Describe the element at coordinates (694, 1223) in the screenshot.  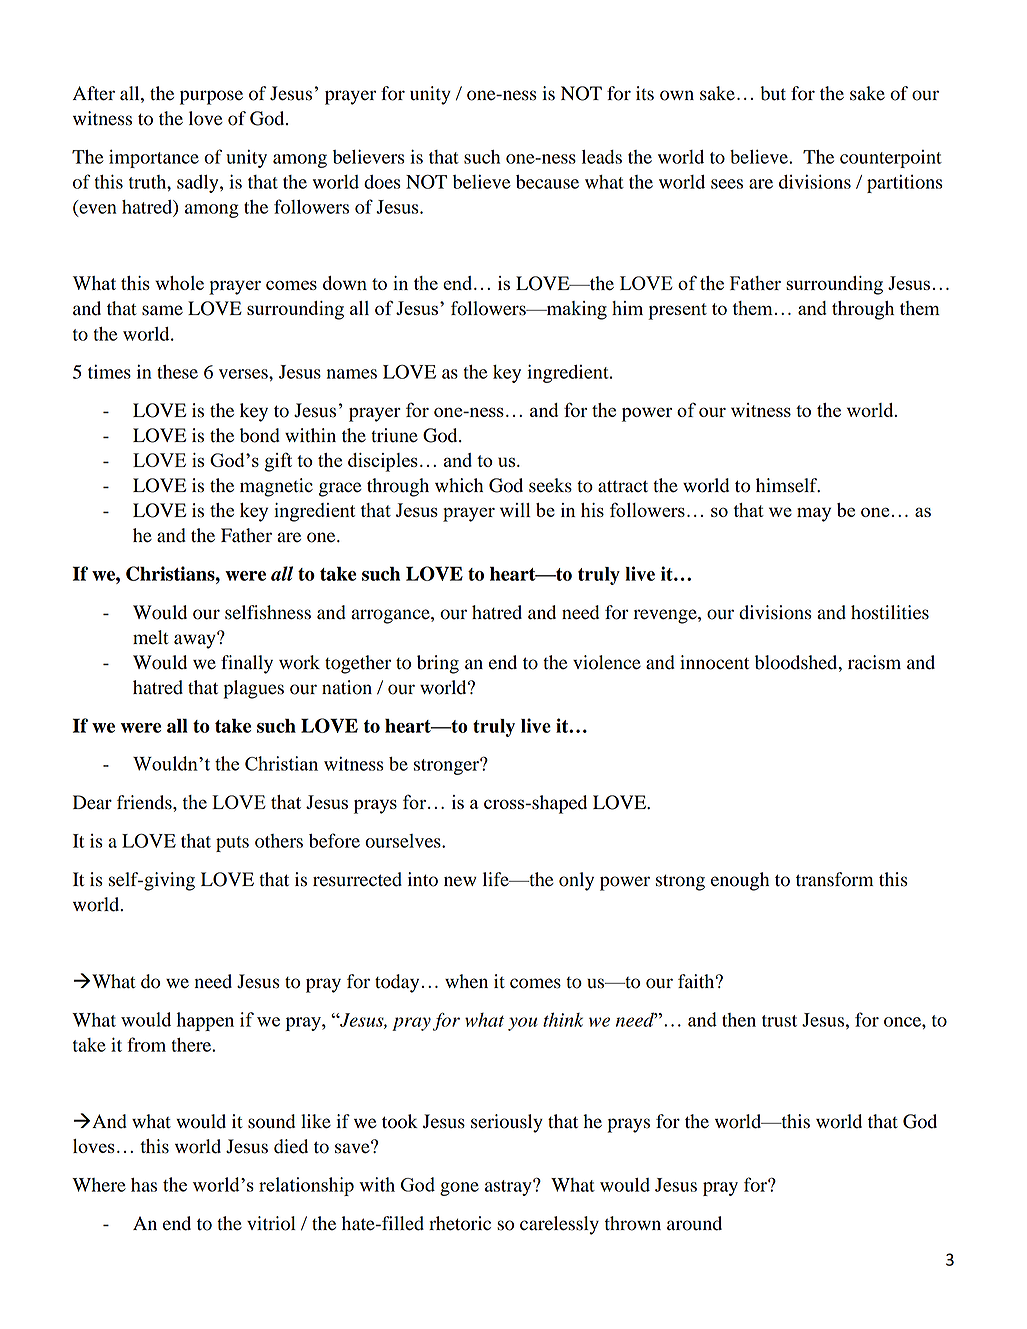
I see `around` at that location.
